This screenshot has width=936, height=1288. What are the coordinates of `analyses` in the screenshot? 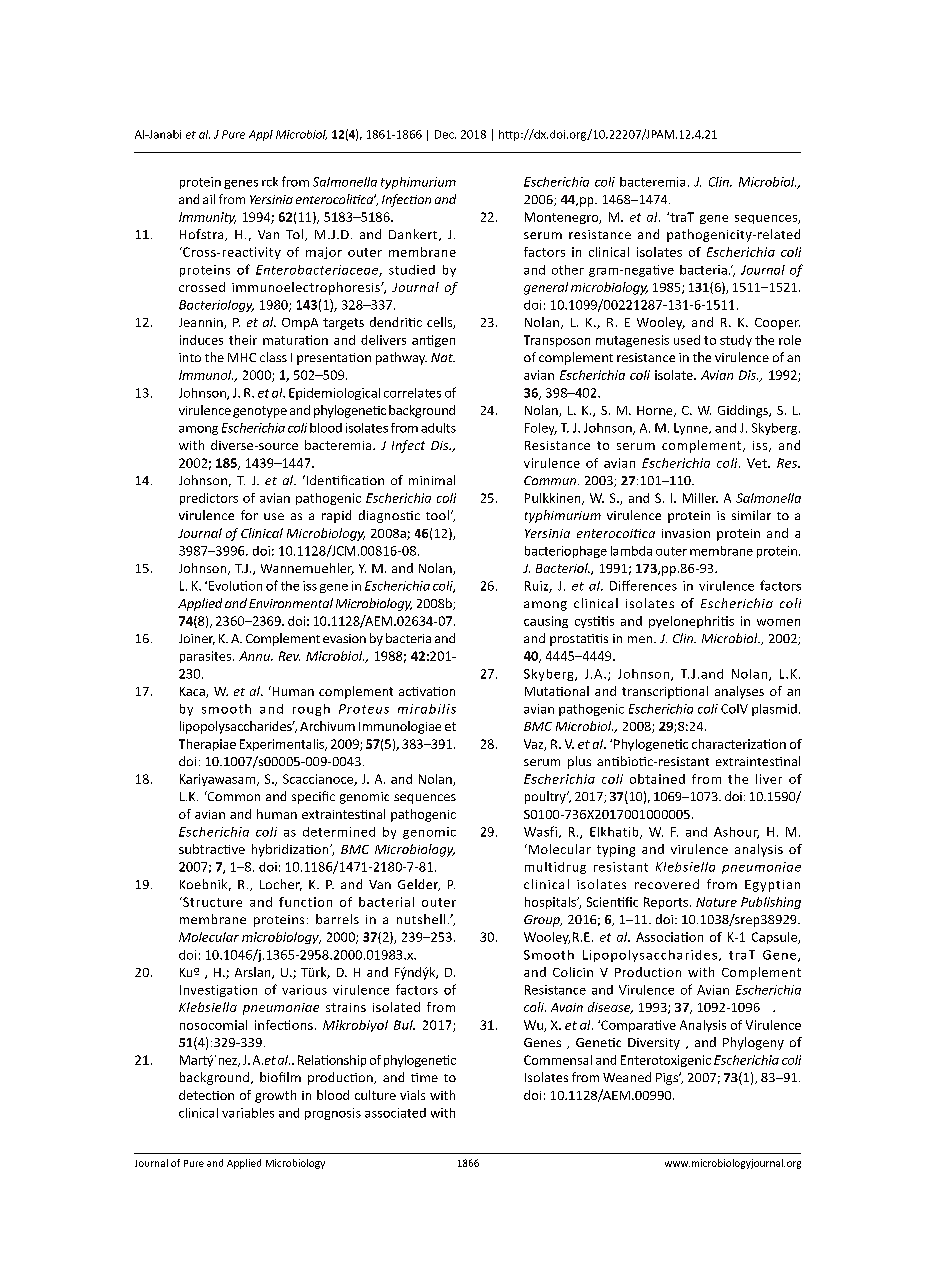 It's located at (739, 692).
